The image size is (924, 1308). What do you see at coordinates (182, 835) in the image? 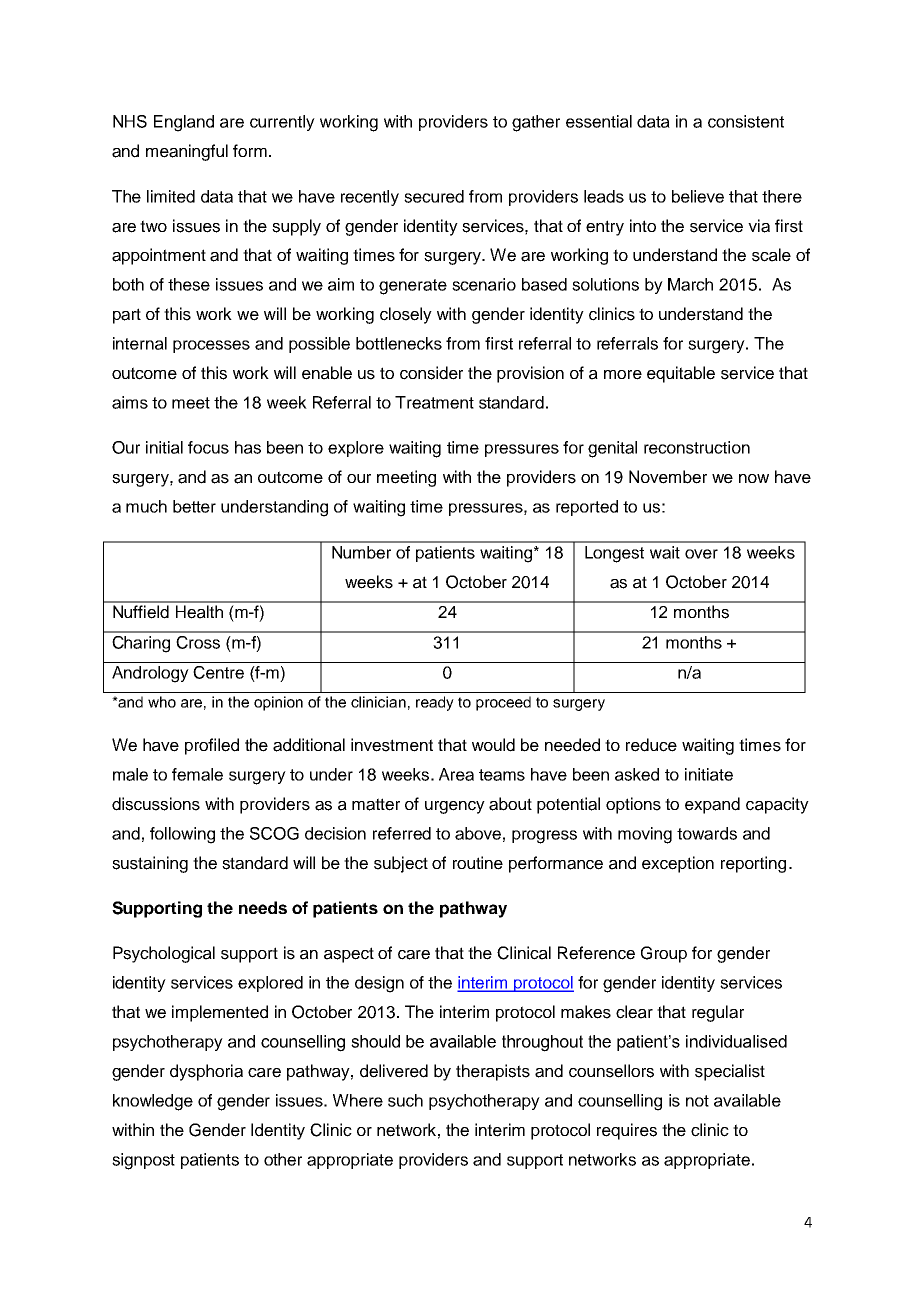
I see `following` at bounding box center [182, 835].
